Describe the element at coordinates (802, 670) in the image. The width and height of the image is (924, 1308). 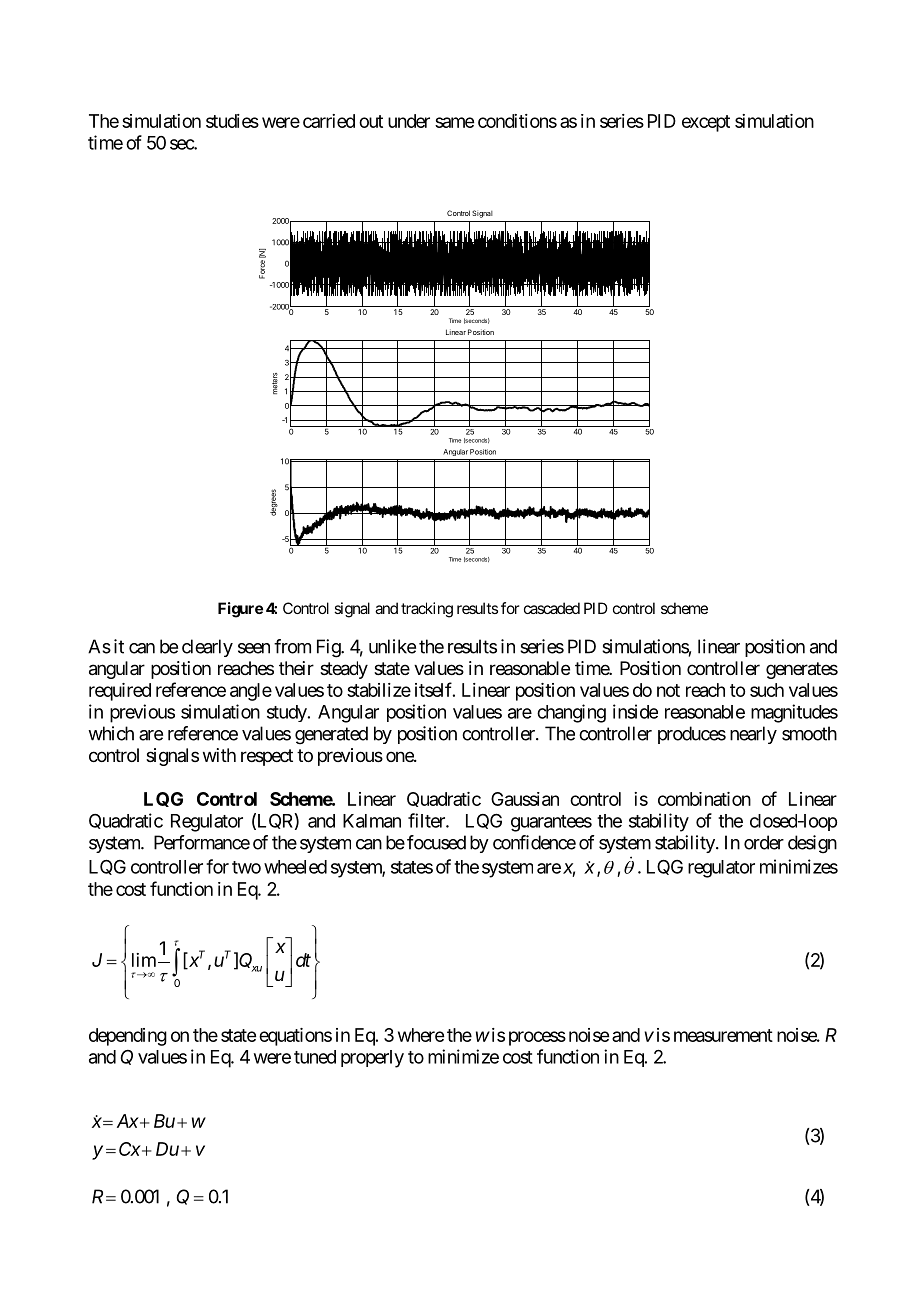
I see `generates` at that location.
